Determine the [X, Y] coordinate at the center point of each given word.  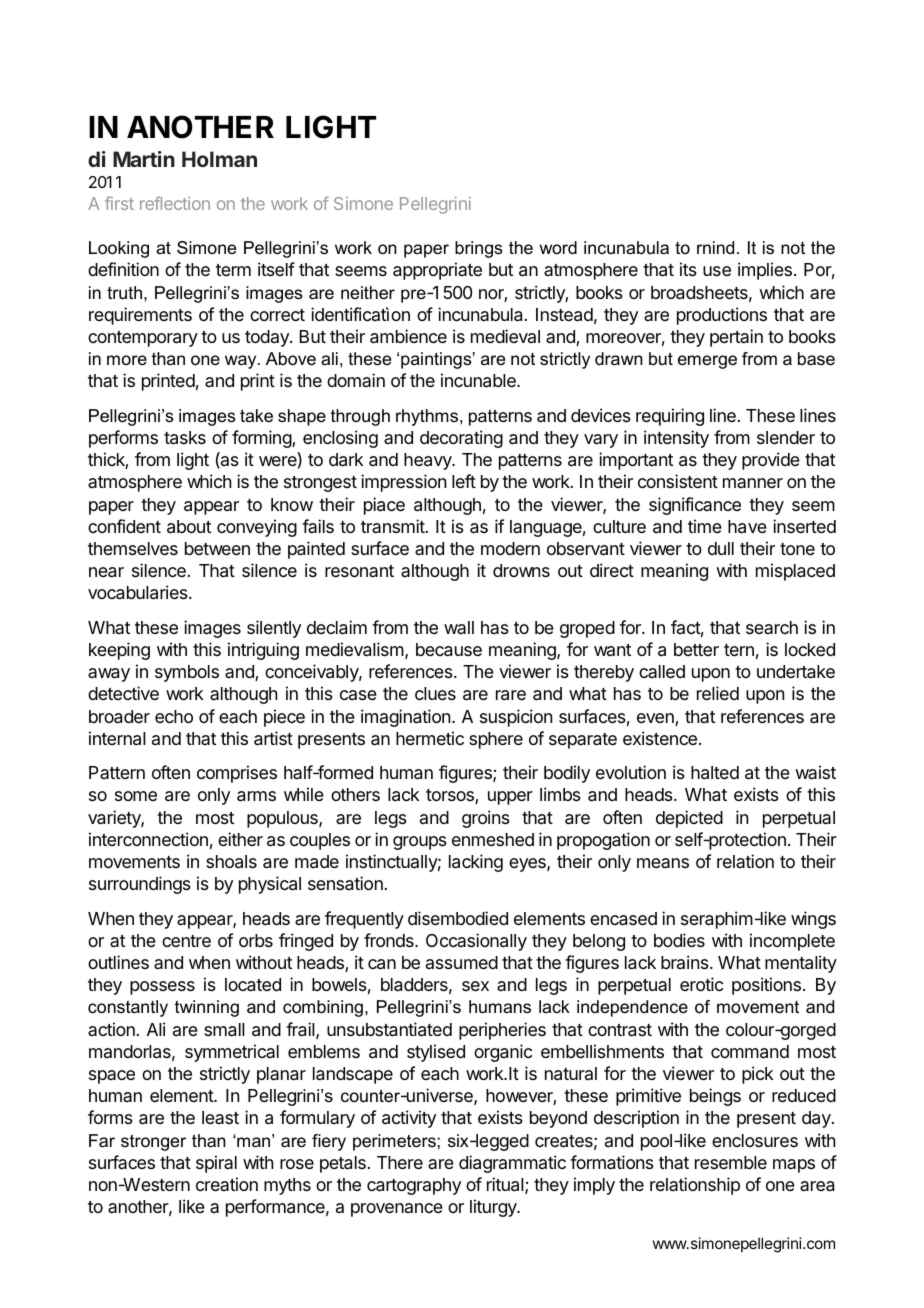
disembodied [458, 918]
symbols [187, 673]
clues [435, 693]
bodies [679, 940]
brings [479, 249]
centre [186, 941]
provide [771, 461]
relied [718, 693]
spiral [216, 1164]
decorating [461, 439]
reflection [175, 203]
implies [765, 271]
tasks [185, 438]
